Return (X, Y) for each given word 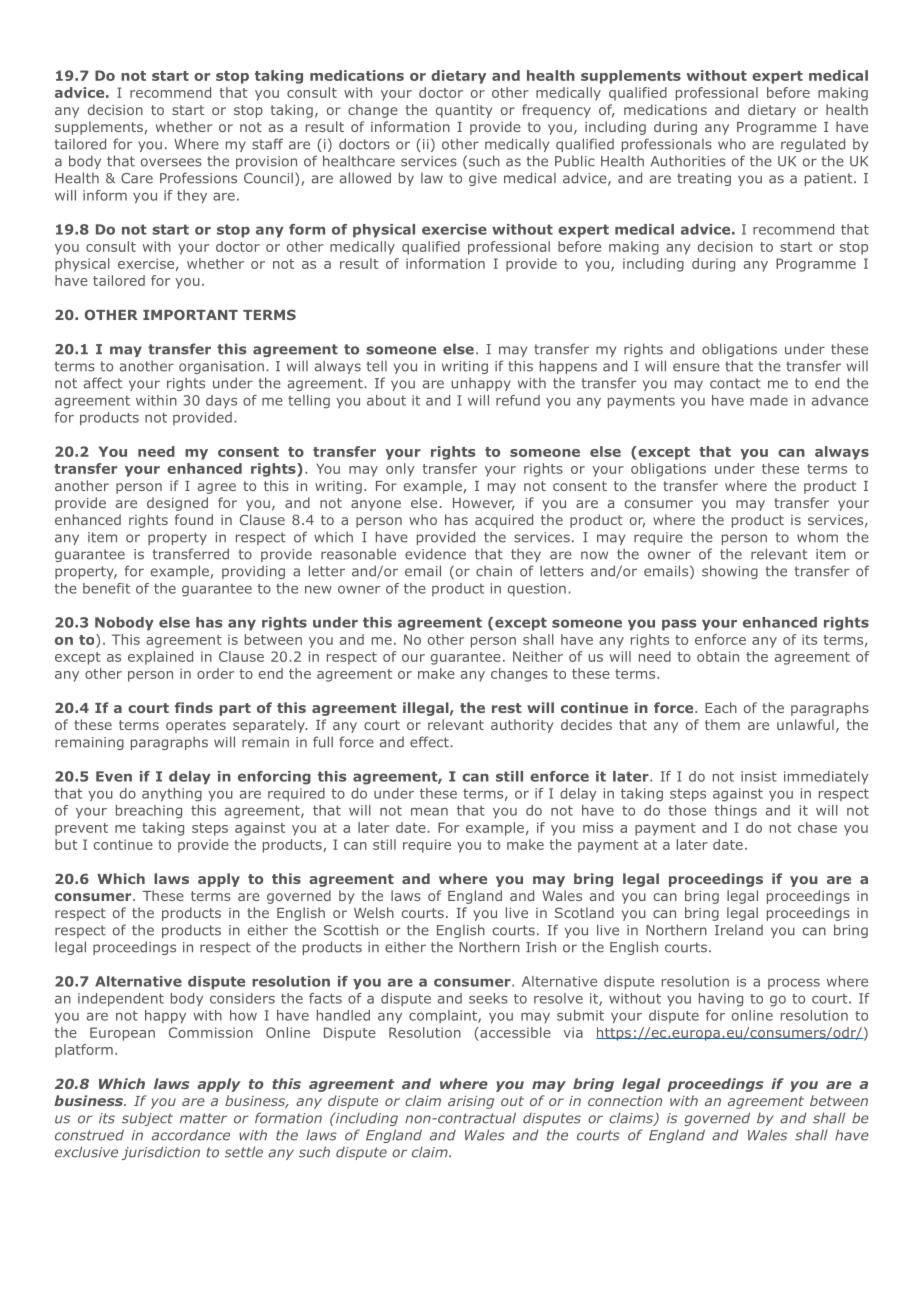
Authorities (688, 161)
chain (494, 571)
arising (471, 1102)
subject (147, 1119)
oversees (171, 162)
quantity (464, 111)
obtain (718, 656)
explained (160, 658)
